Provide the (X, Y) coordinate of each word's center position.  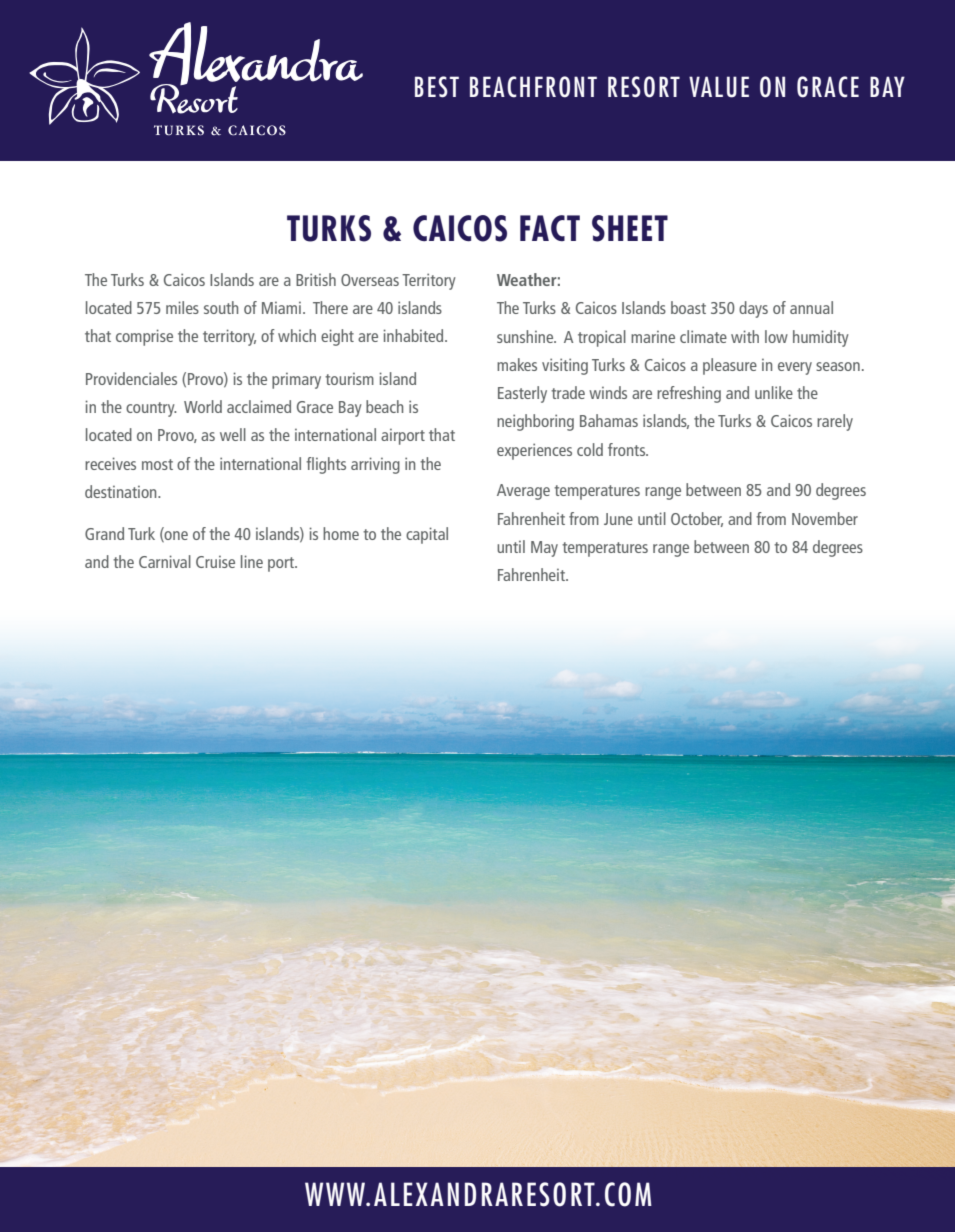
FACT (550, 228)
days (753, 309)
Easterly (522, 394)
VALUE (719, 87)
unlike (774, 392)
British (316, 279)
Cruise (215, 561)
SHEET (630, 228)
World (203, 406)
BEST (437, 87)
